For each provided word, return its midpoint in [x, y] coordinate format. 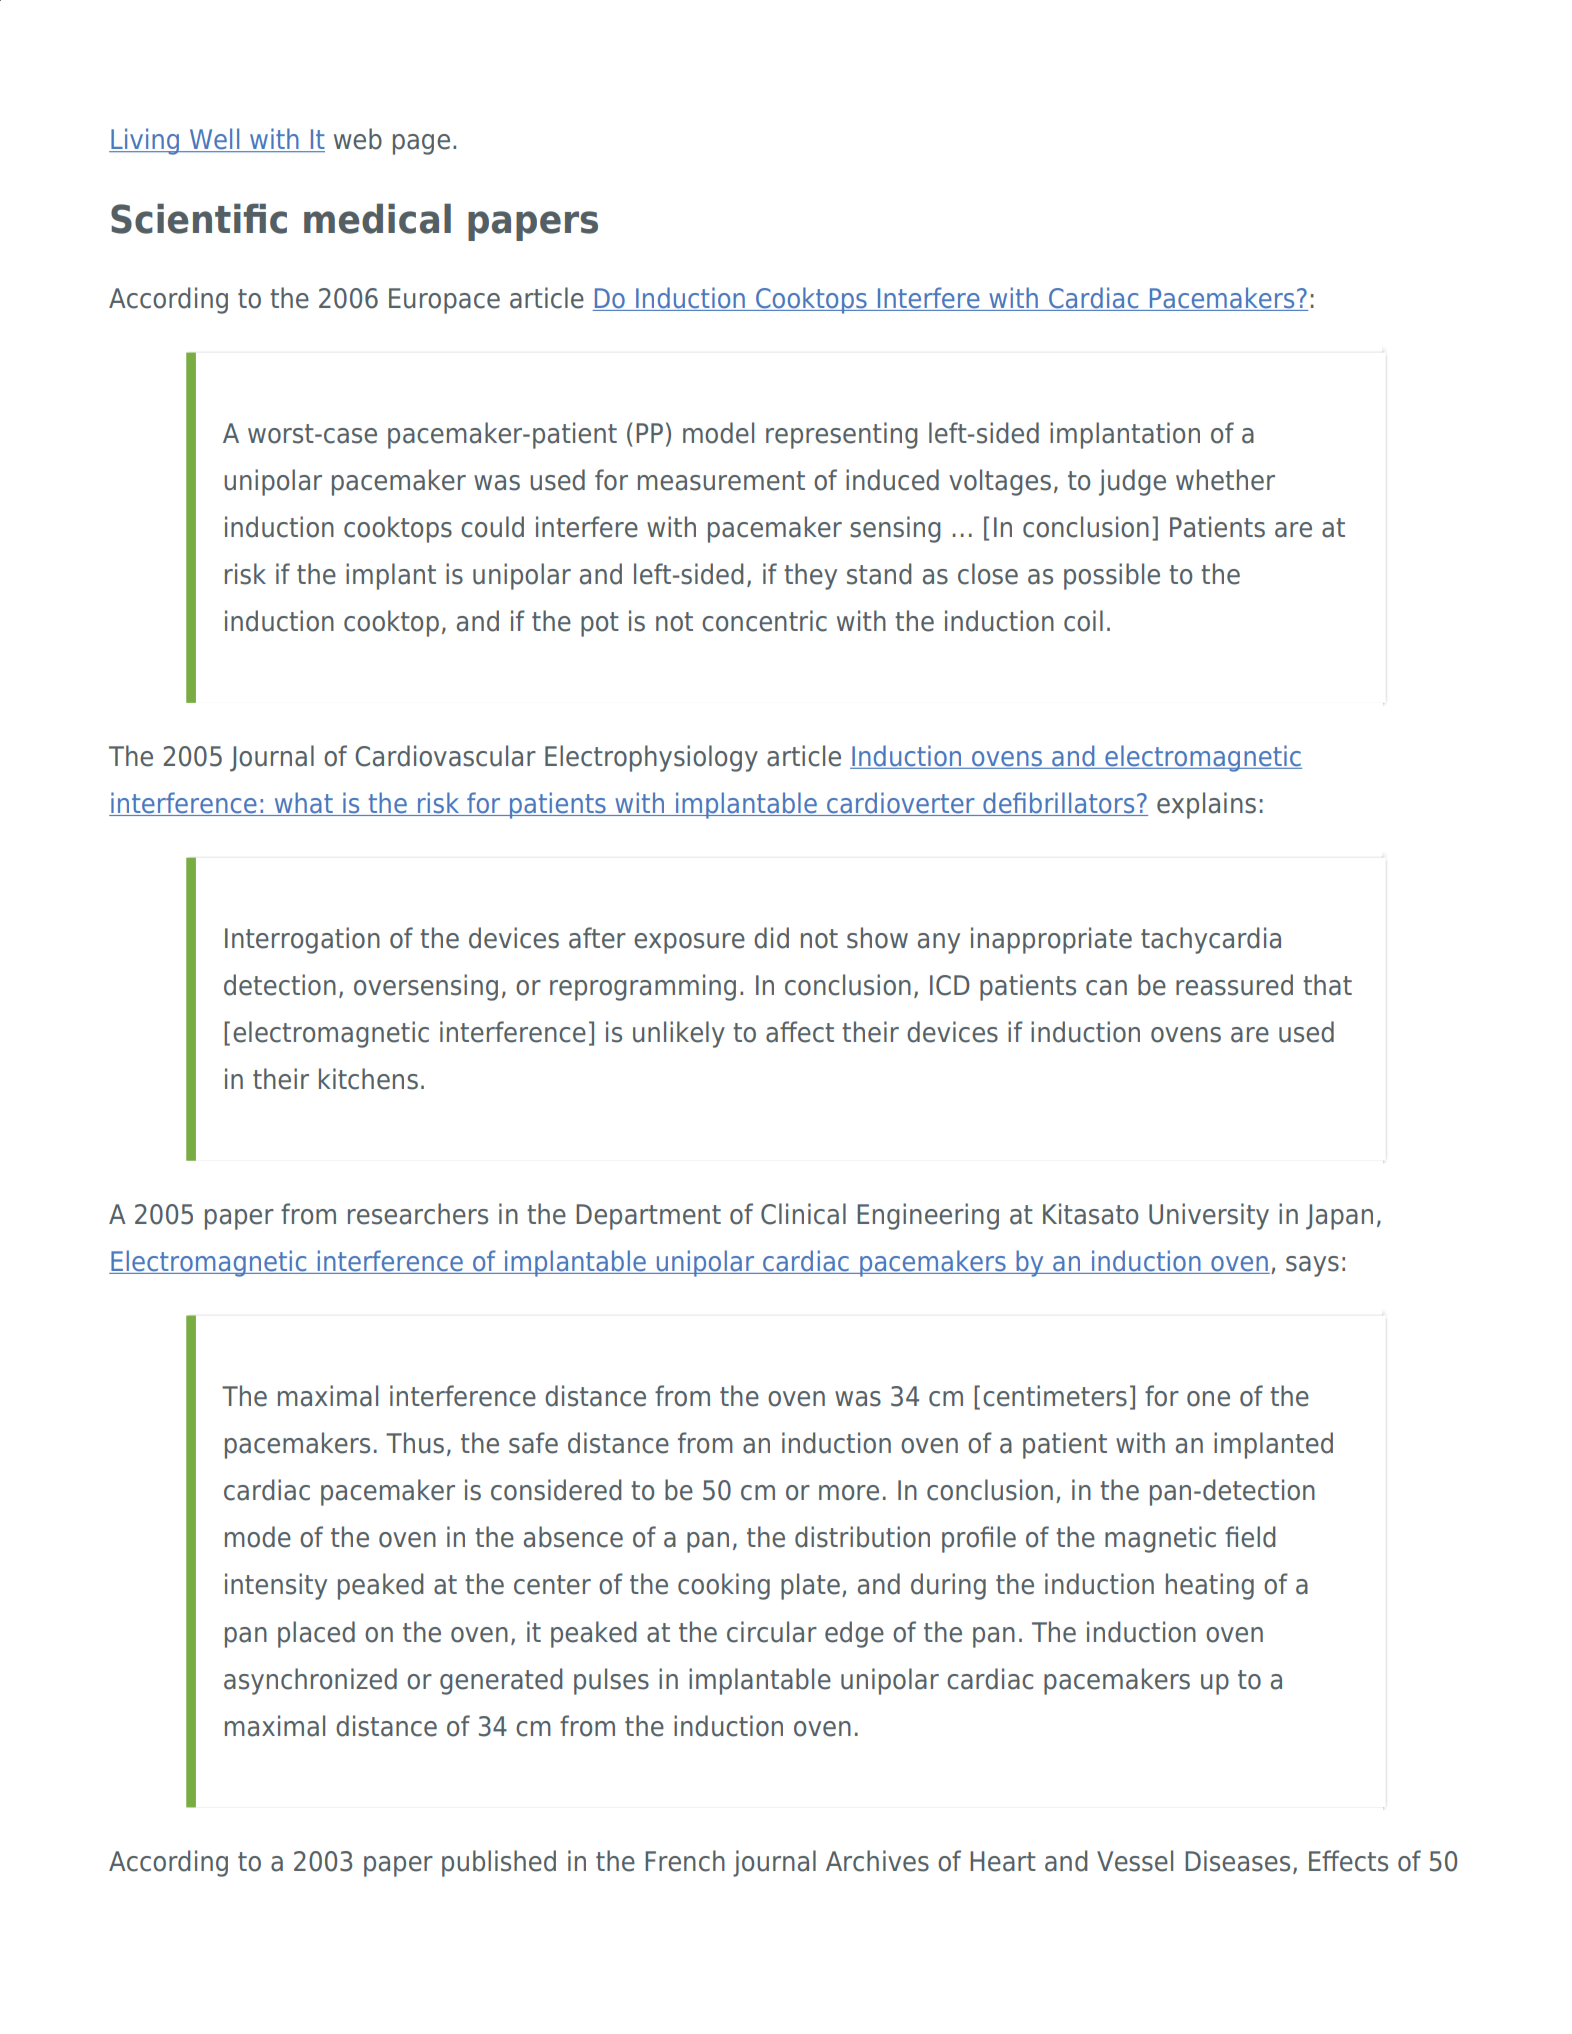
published [499, 1863]
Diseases [1237, 1861]
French [685, 1861]
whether [1225, 480]
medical [377, 218]
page [421, 144]
